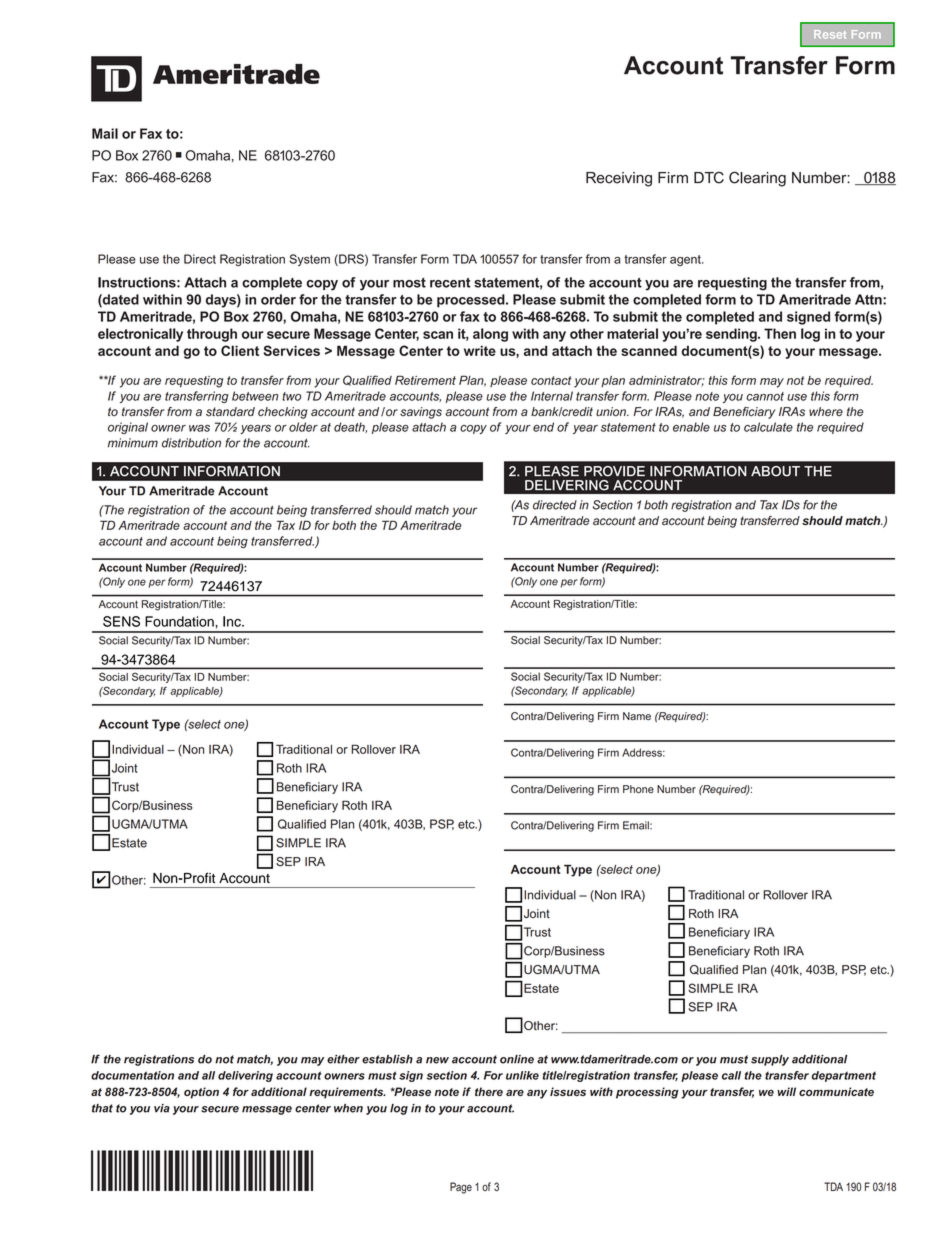 Image resolution: width=952 pixels, height=1233 pixels. Describe the element at coordinates (309, 260) in the document. I see `System` at that location.
